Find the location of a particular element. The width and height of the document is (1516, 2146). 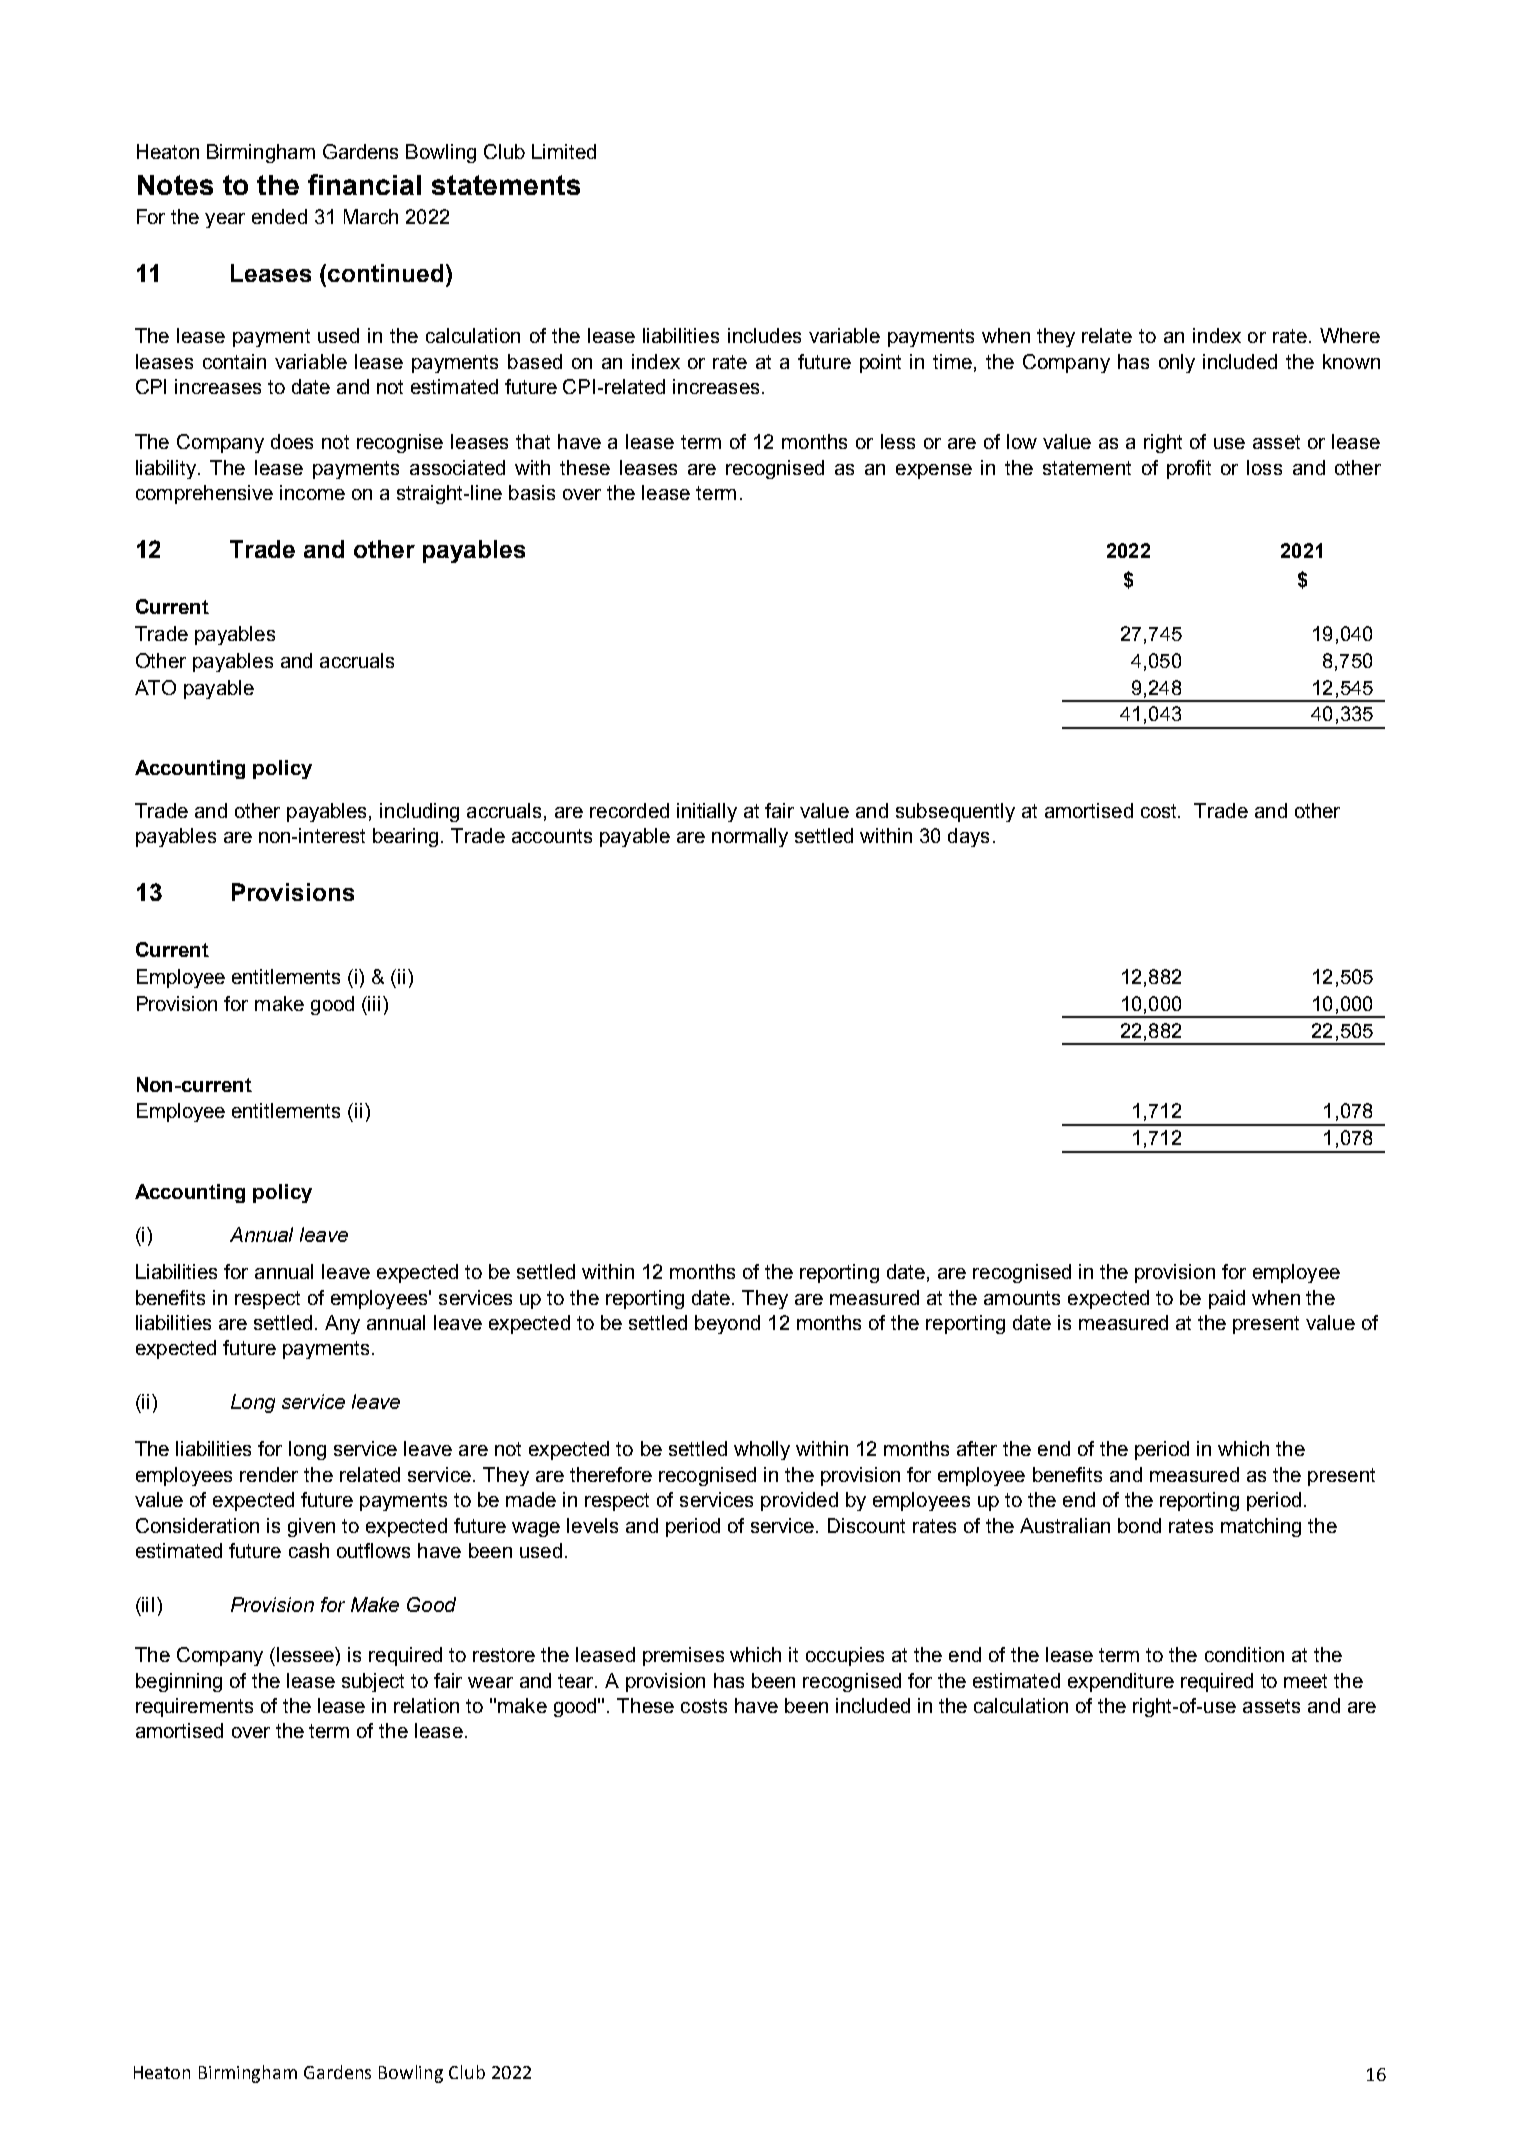

days is located at coordinates (968, 837).
